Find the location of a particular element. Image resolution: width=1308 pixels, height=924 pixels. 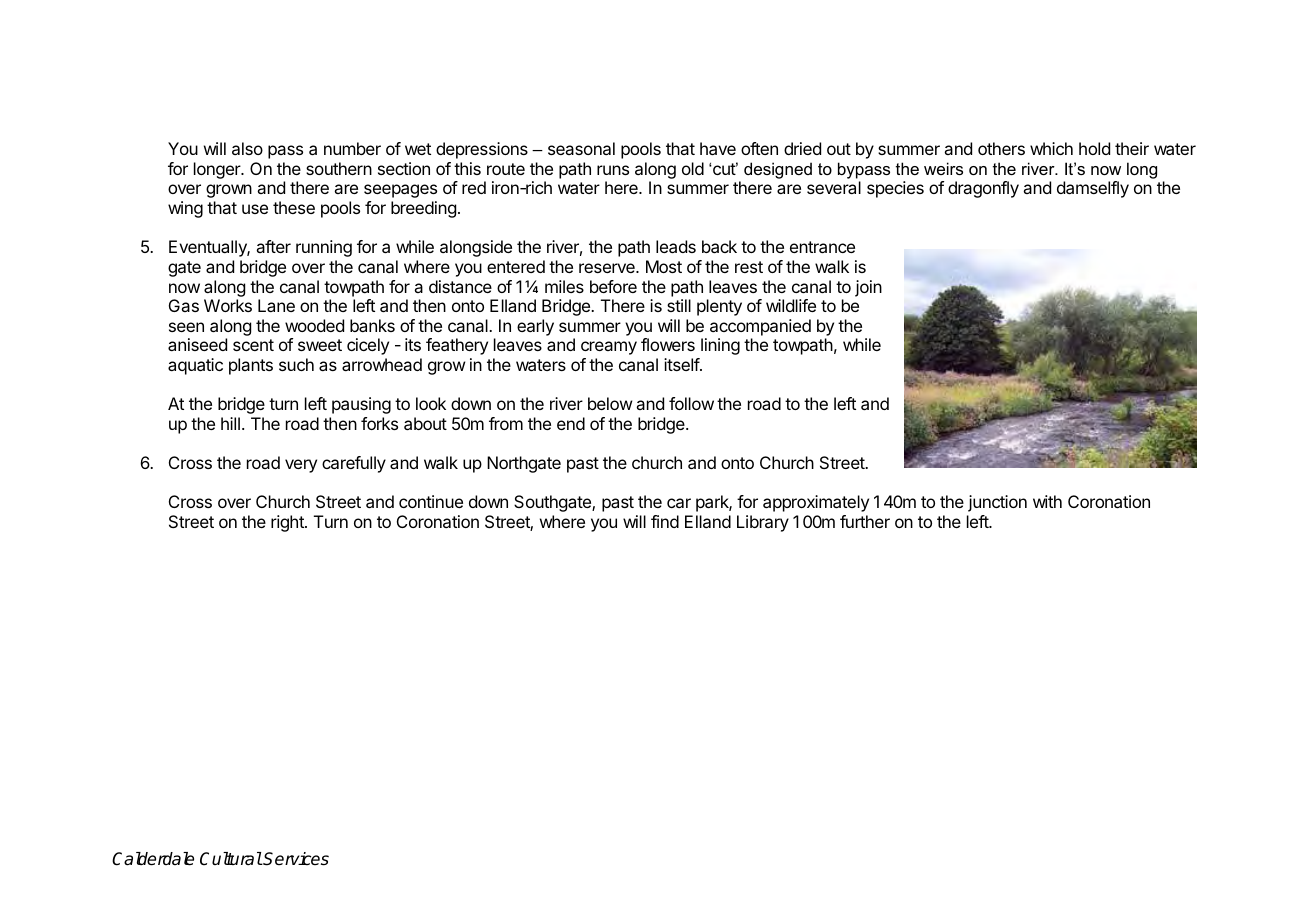

runs is located at coordinates (613, 170).
